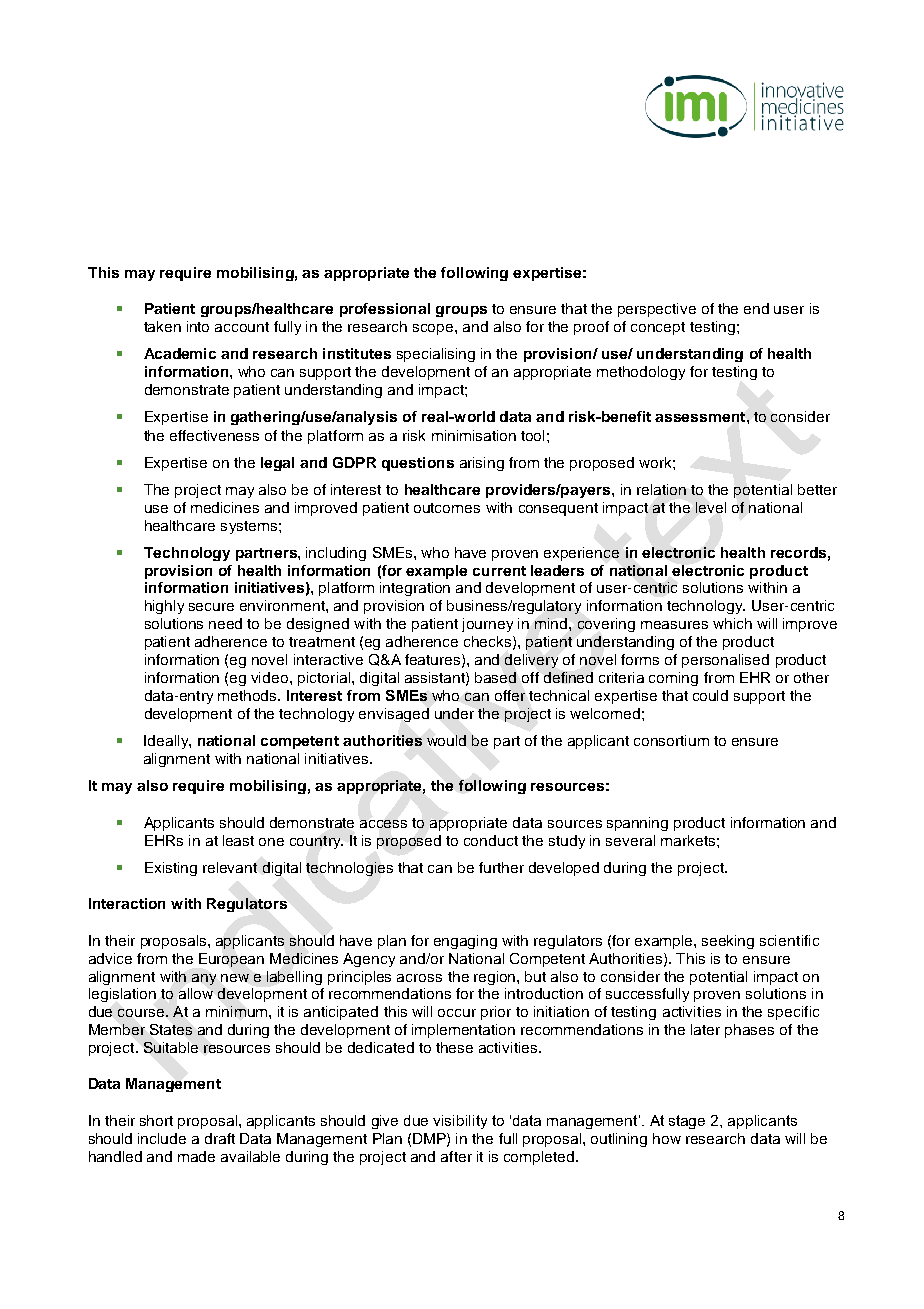 Image resolution: width=924 pixels, height=1309 pixels. What do you see at coordinates (671, 740) in the document?
I see `consortium` at bounding box center [671, 740].
